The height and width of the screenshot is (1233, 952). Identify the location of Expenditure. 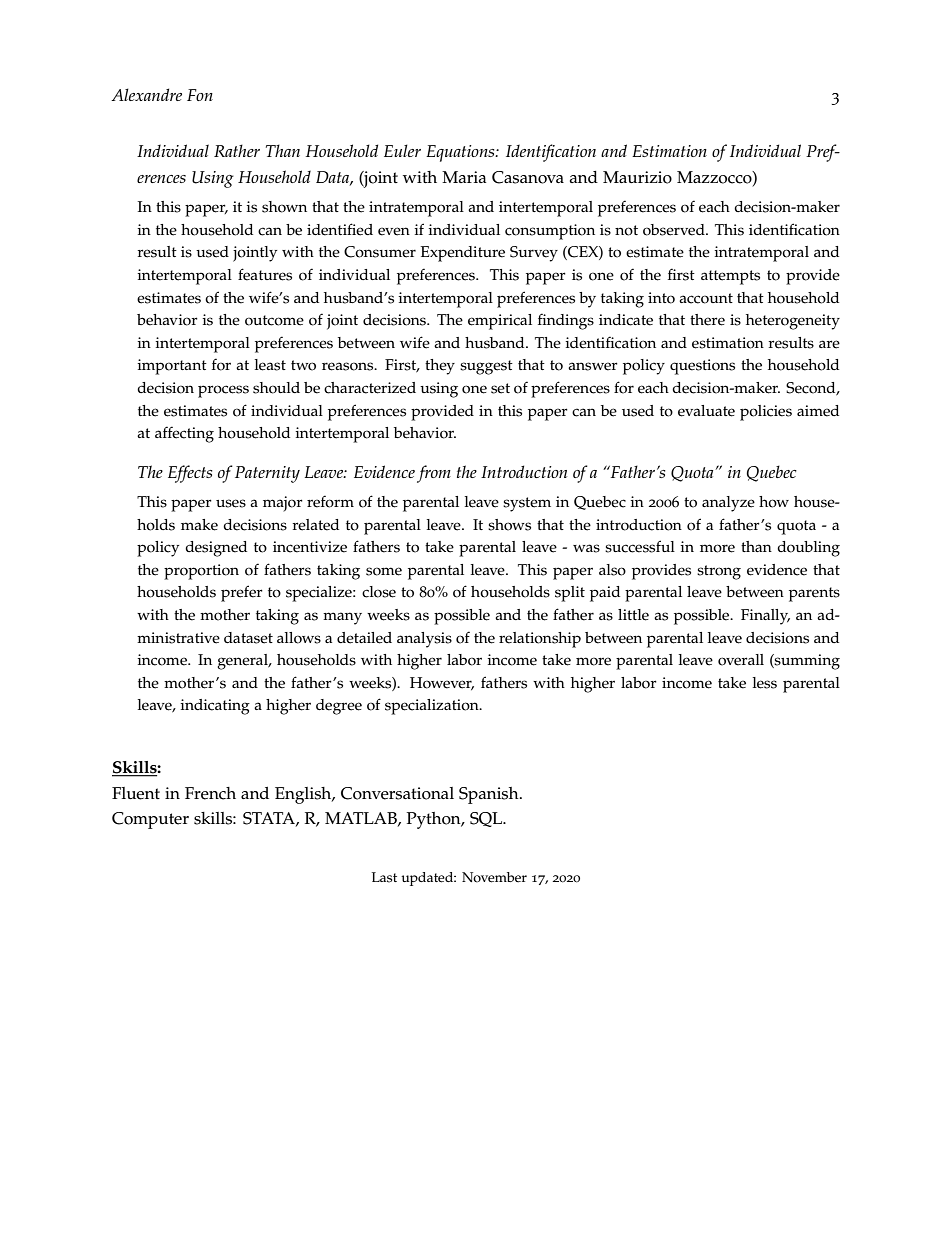
(463, 254).
